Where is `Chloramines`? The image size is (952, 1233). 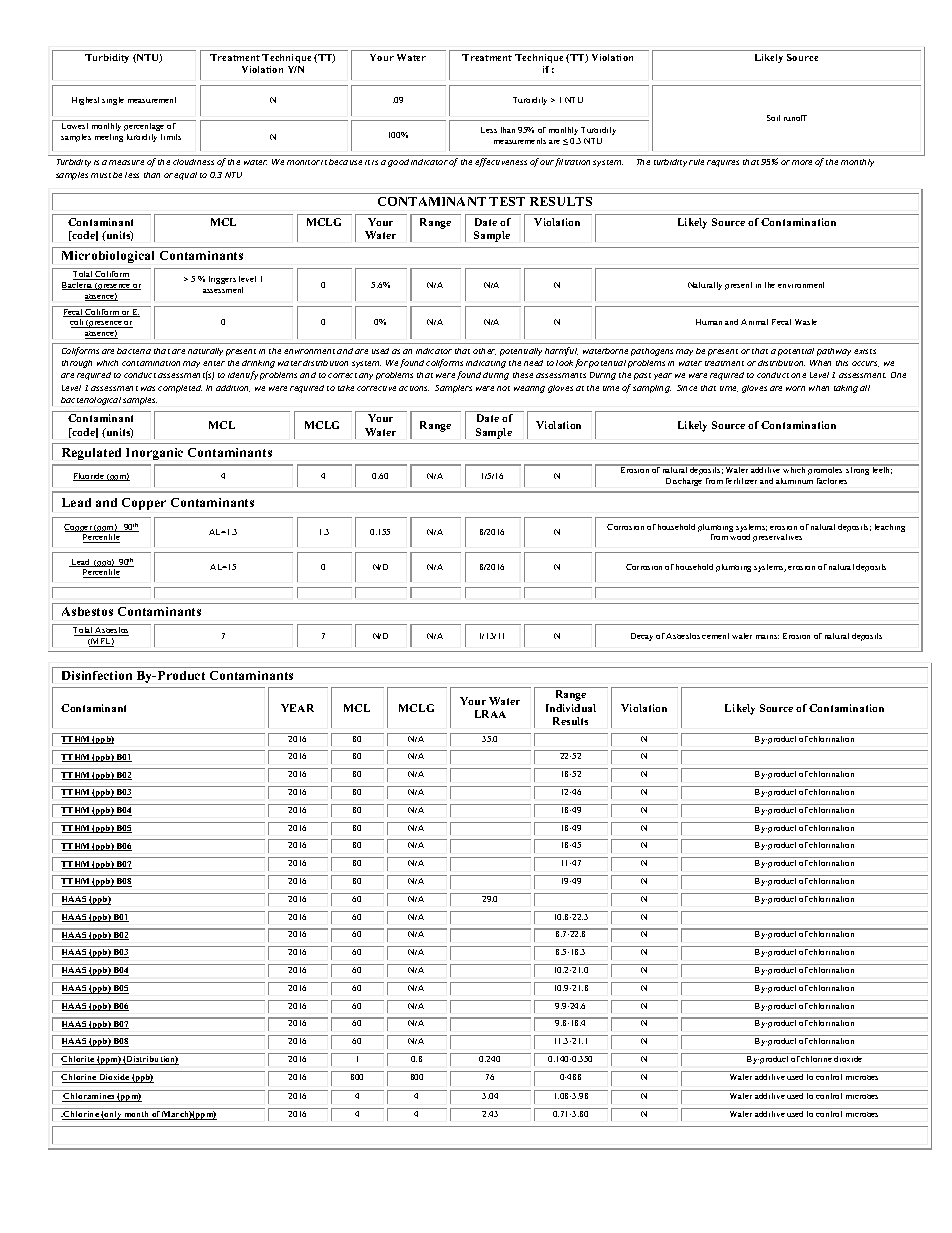 Chloramines is located at coordinates (89, 1097).
